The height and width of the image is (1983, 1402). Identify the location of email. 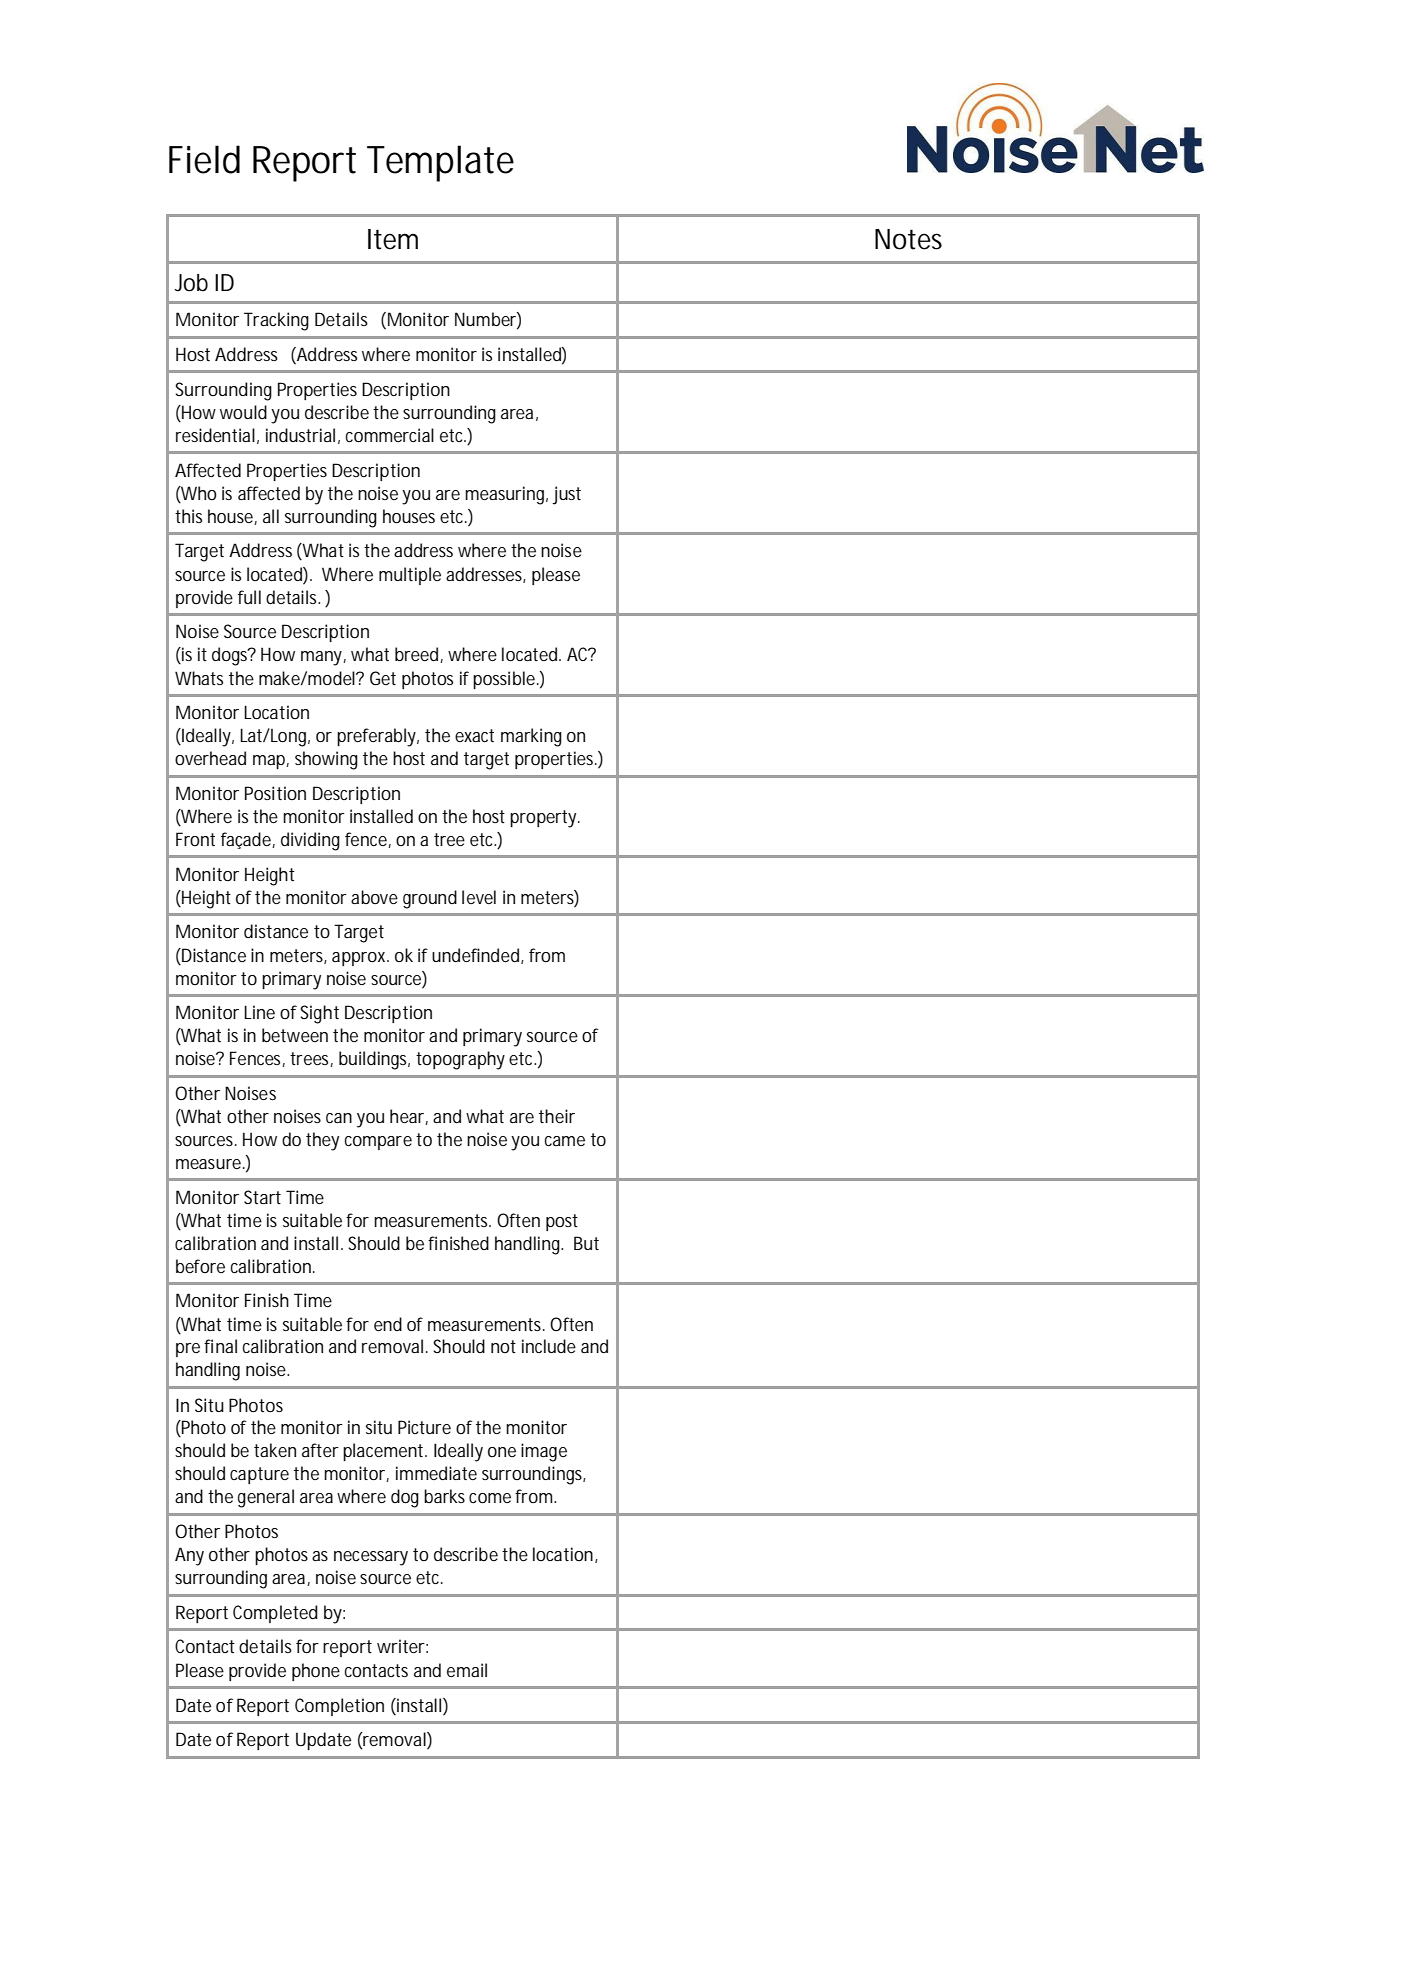
(467, 1670).
